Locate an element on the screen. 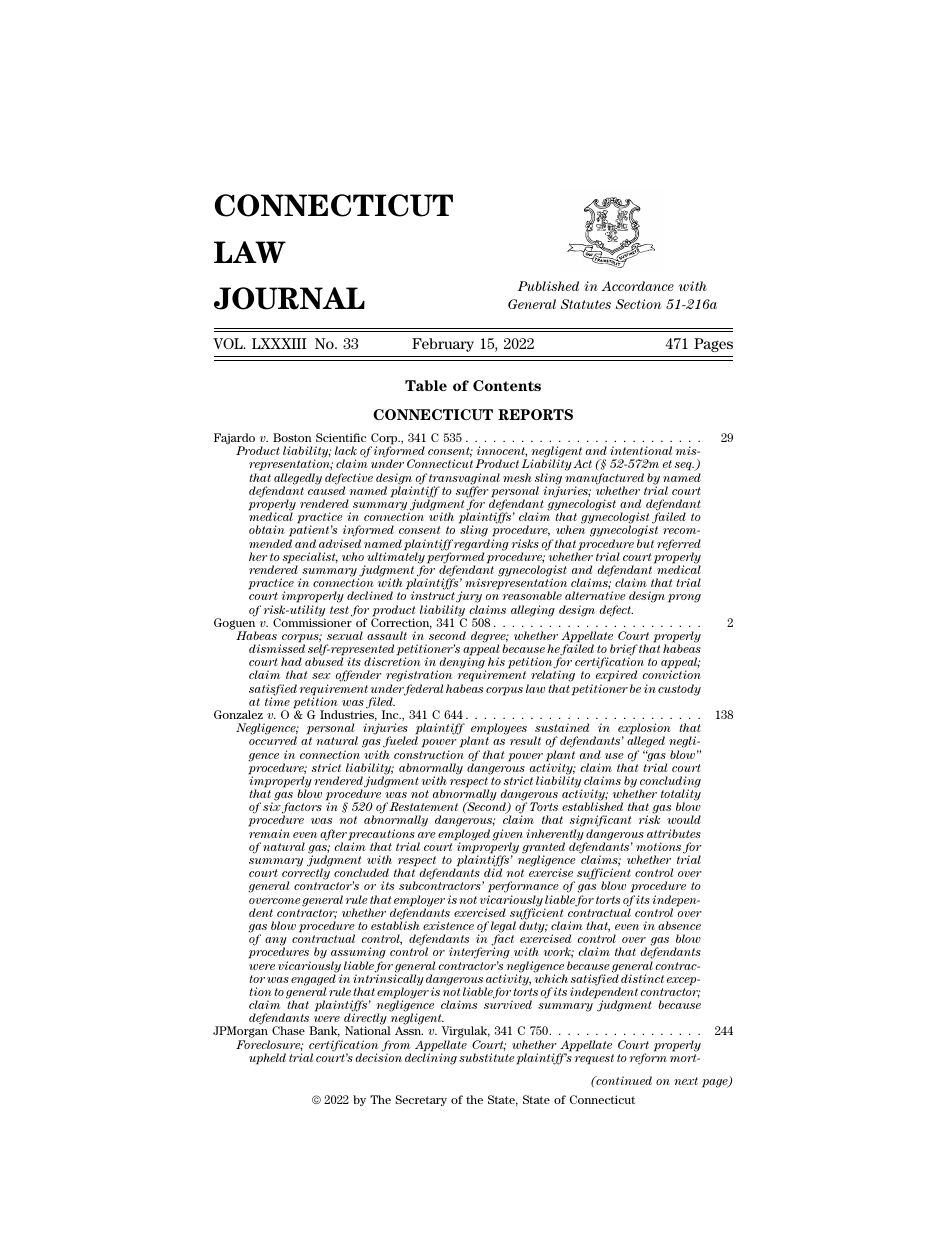 This screenshot has height=1233, width=952. performed is located at coordinates (455, 558).
